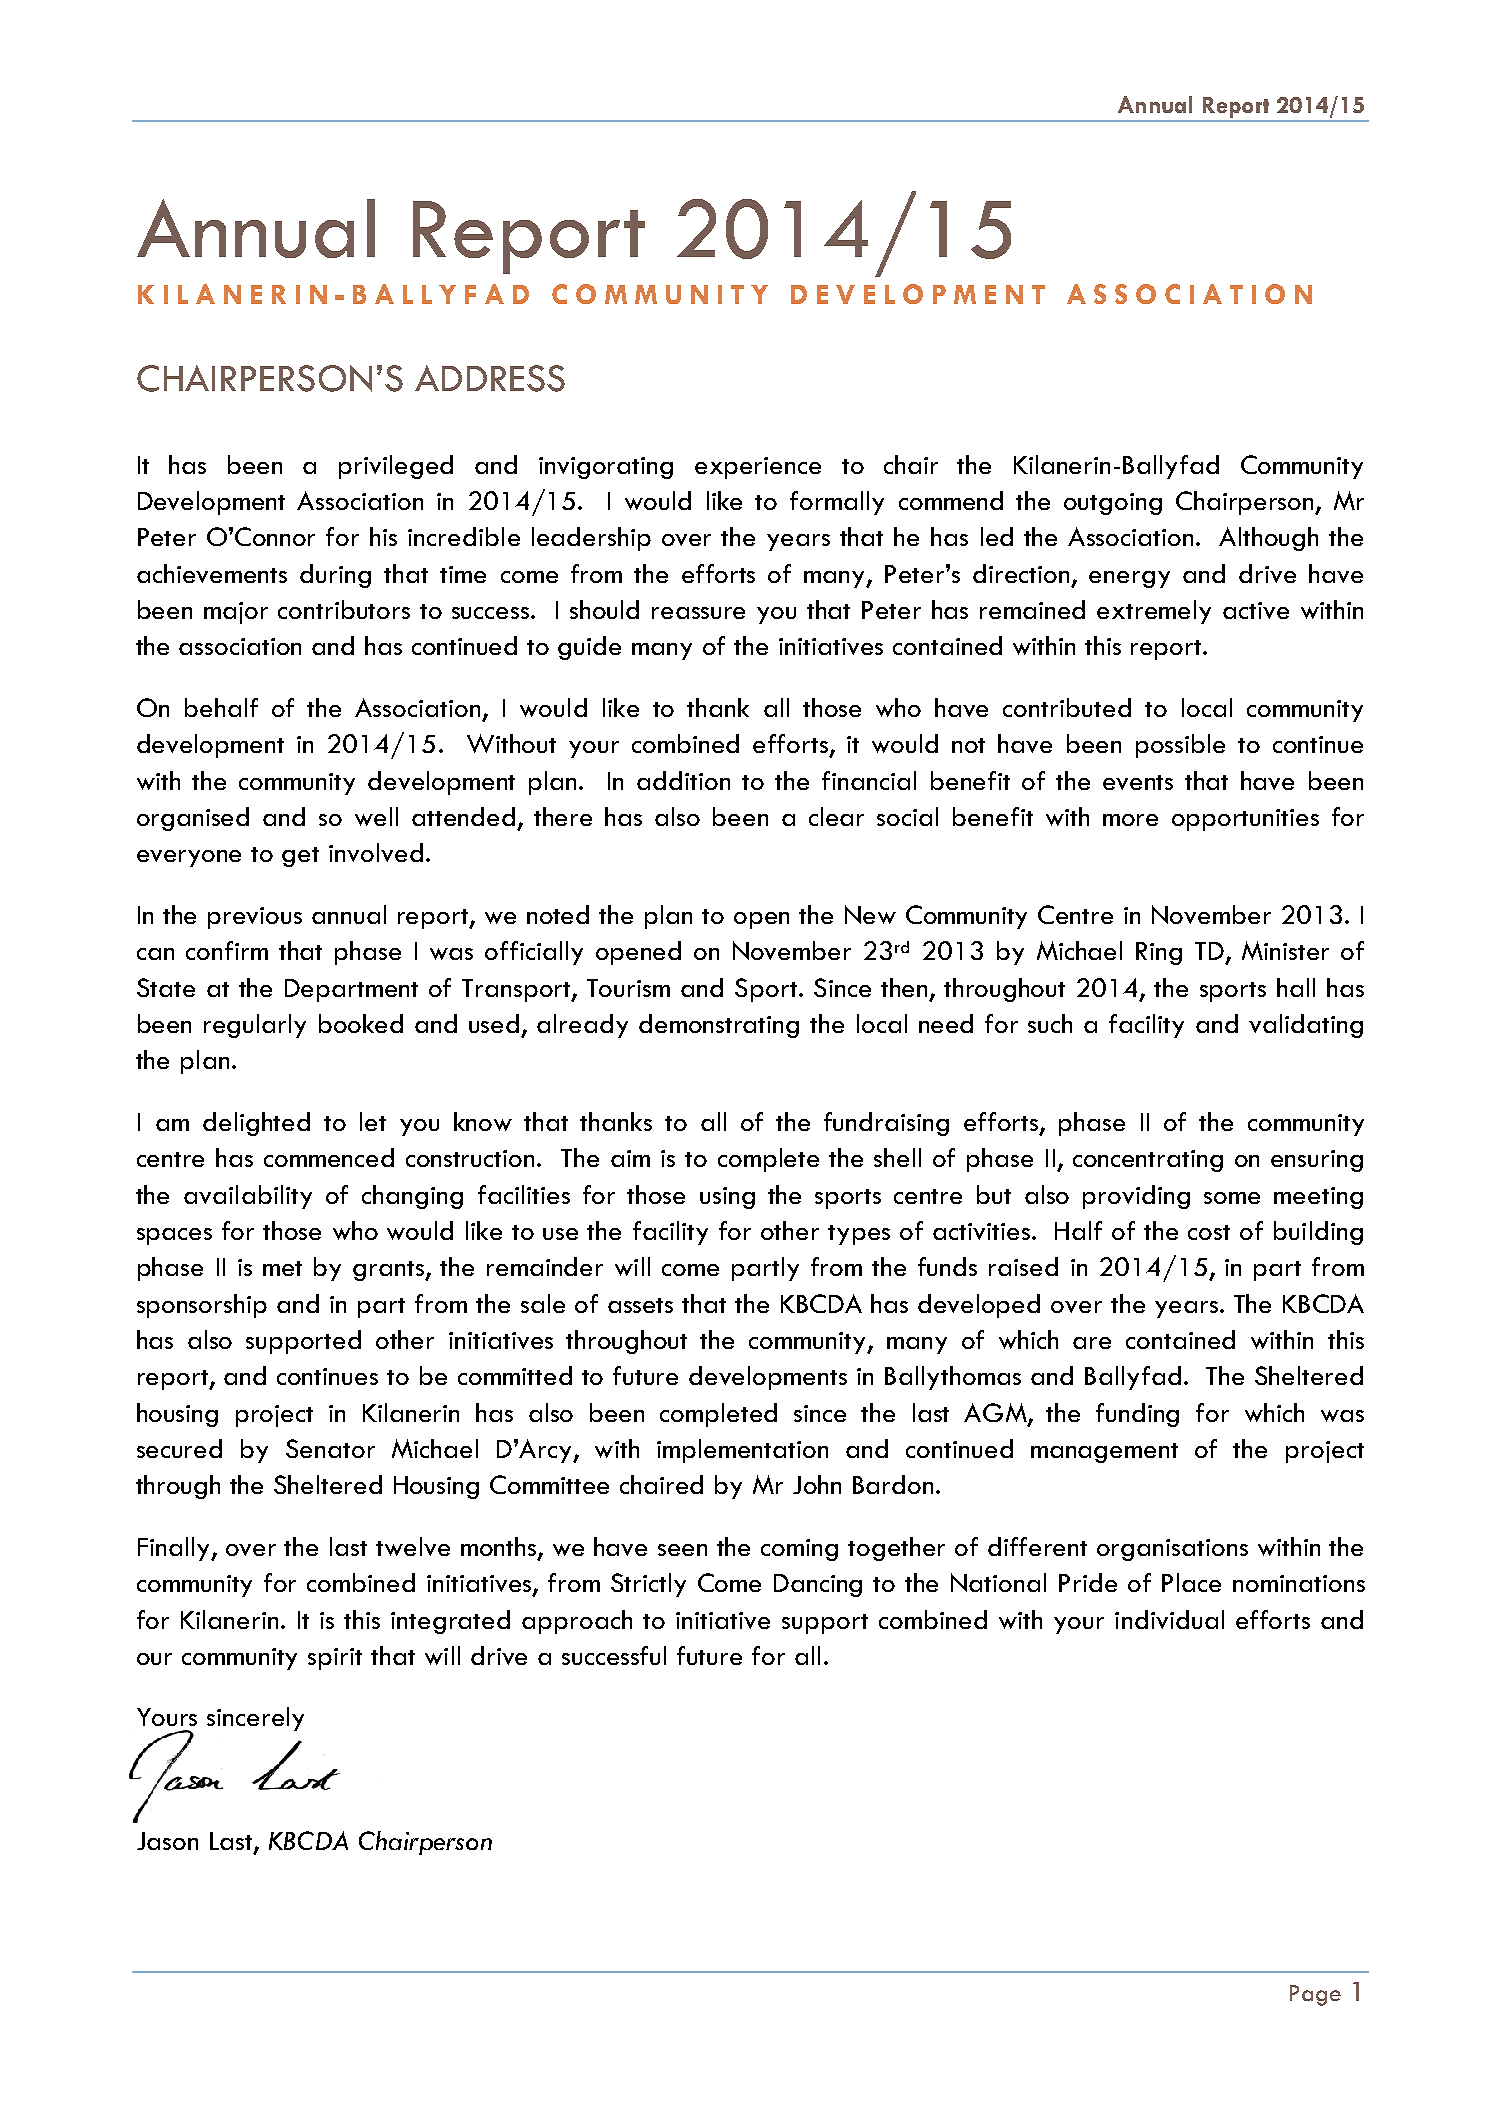 The image size is (1502, 2125). I want to click on privileged, so click(396, 467).
